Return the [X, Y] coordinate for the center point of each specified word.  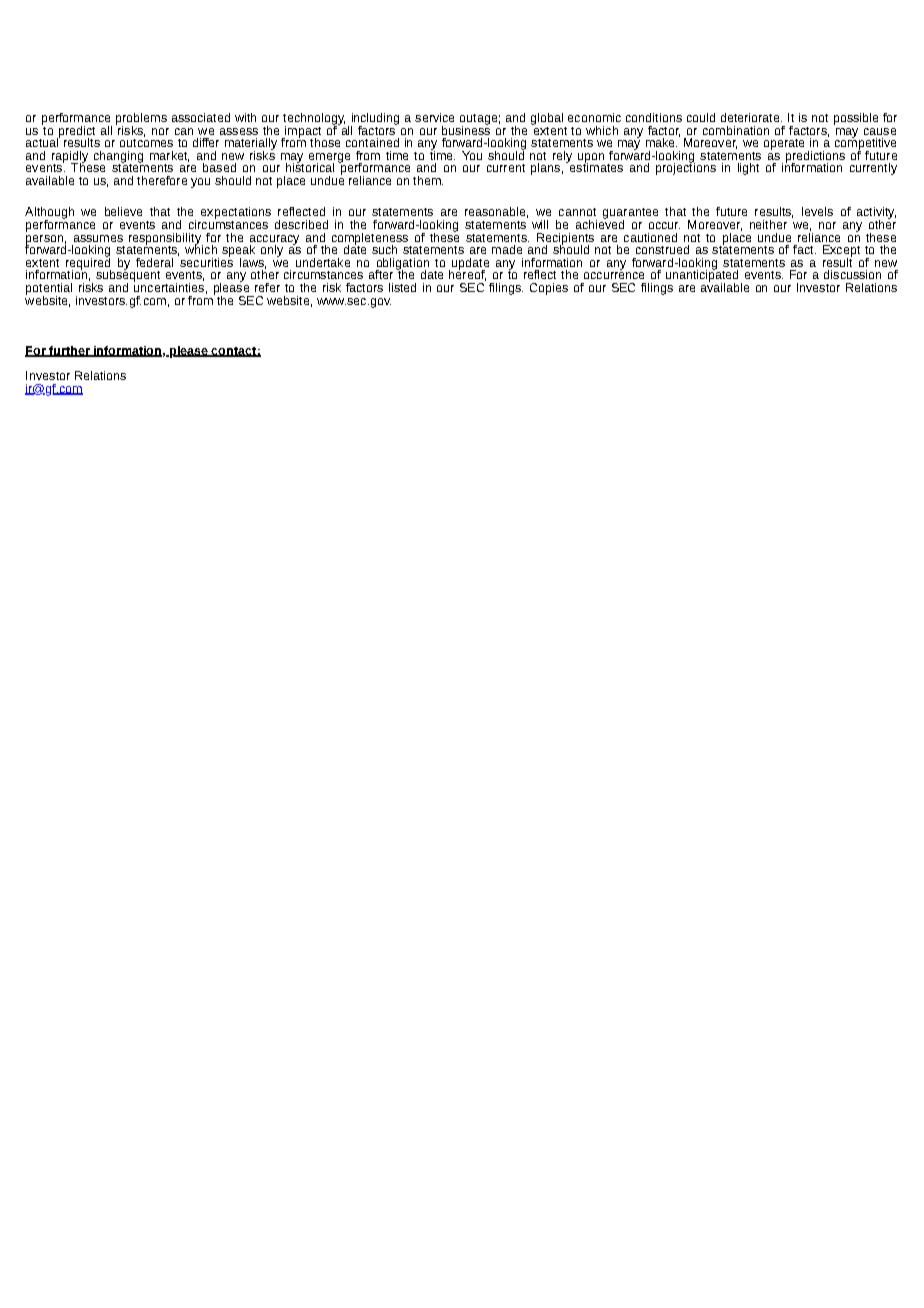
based [219, 167]
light [748, 169]
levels [817, 211]
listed [402, 287]
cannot [577, 212]
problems [141, 120]
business [466, 129]
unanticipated [702, 276]
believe [123, 211]
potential [49, 290]
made [507, 249]
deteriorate [751, 117]
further [69, 351]
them [428, 180]
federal [154, 262]
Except [841, 252]
